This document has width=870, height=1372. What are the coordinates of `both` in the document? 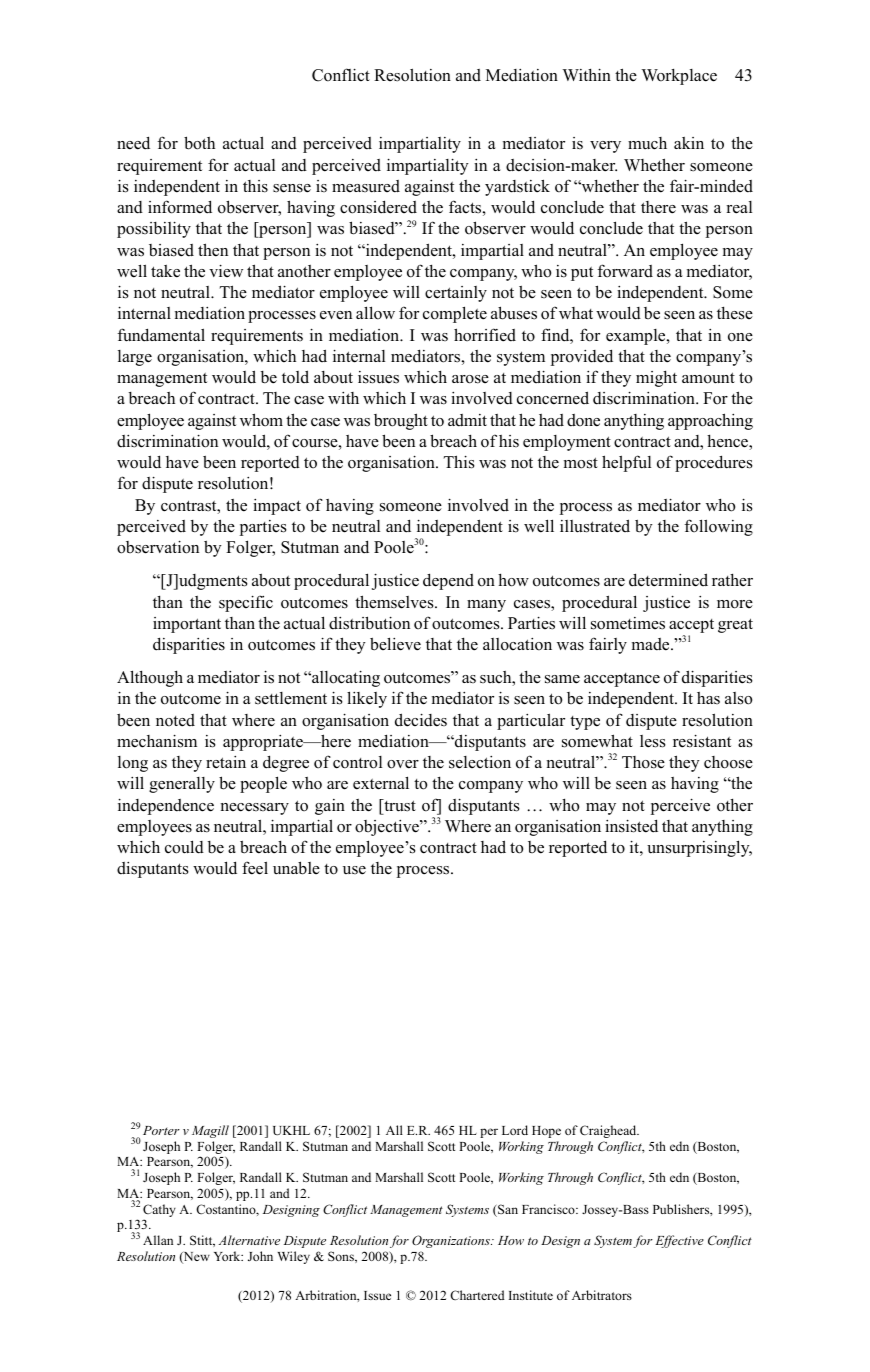 It's located at (199, 143).
